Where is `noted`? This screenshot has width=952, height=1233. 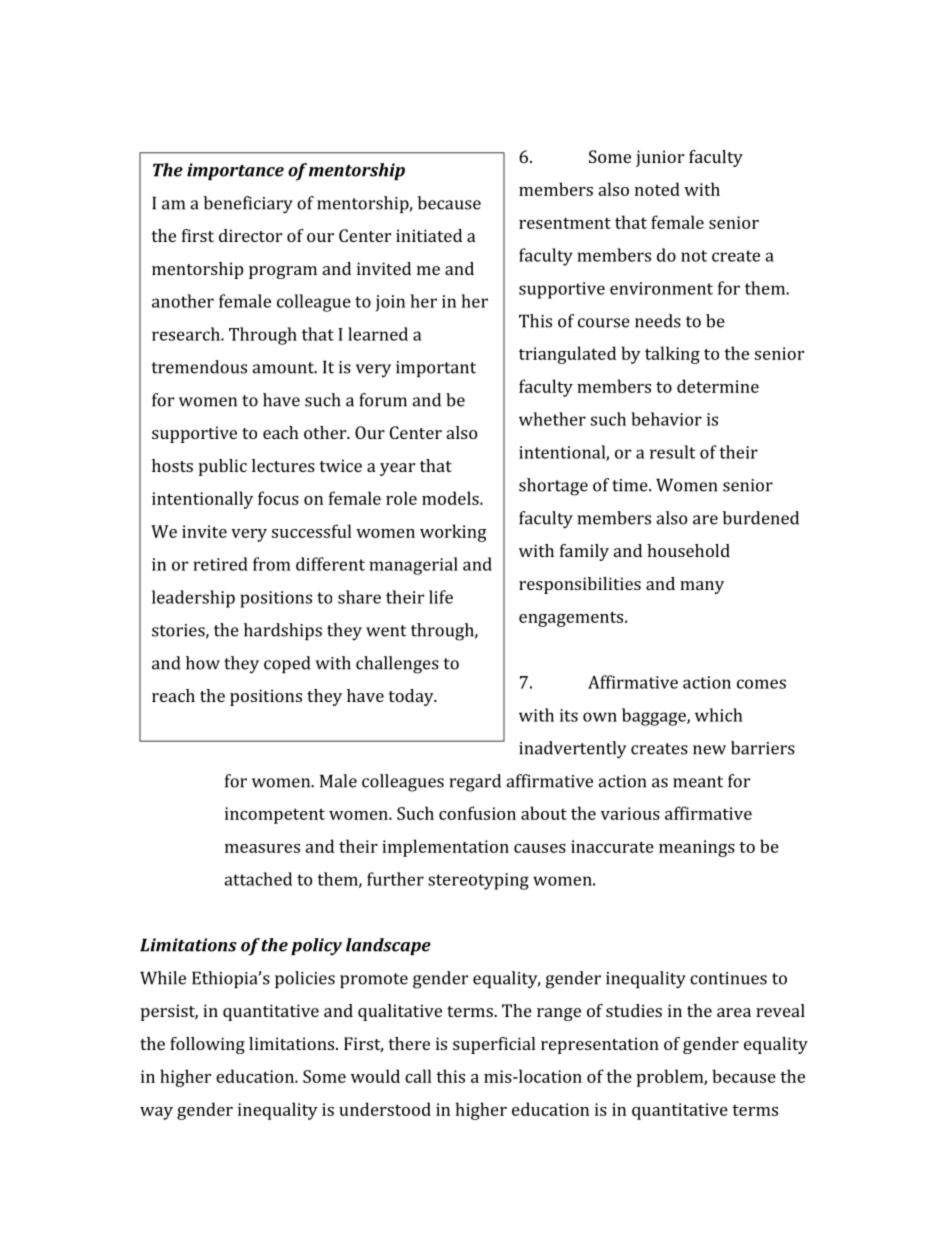
noted is located at coordinates (657, 189).
